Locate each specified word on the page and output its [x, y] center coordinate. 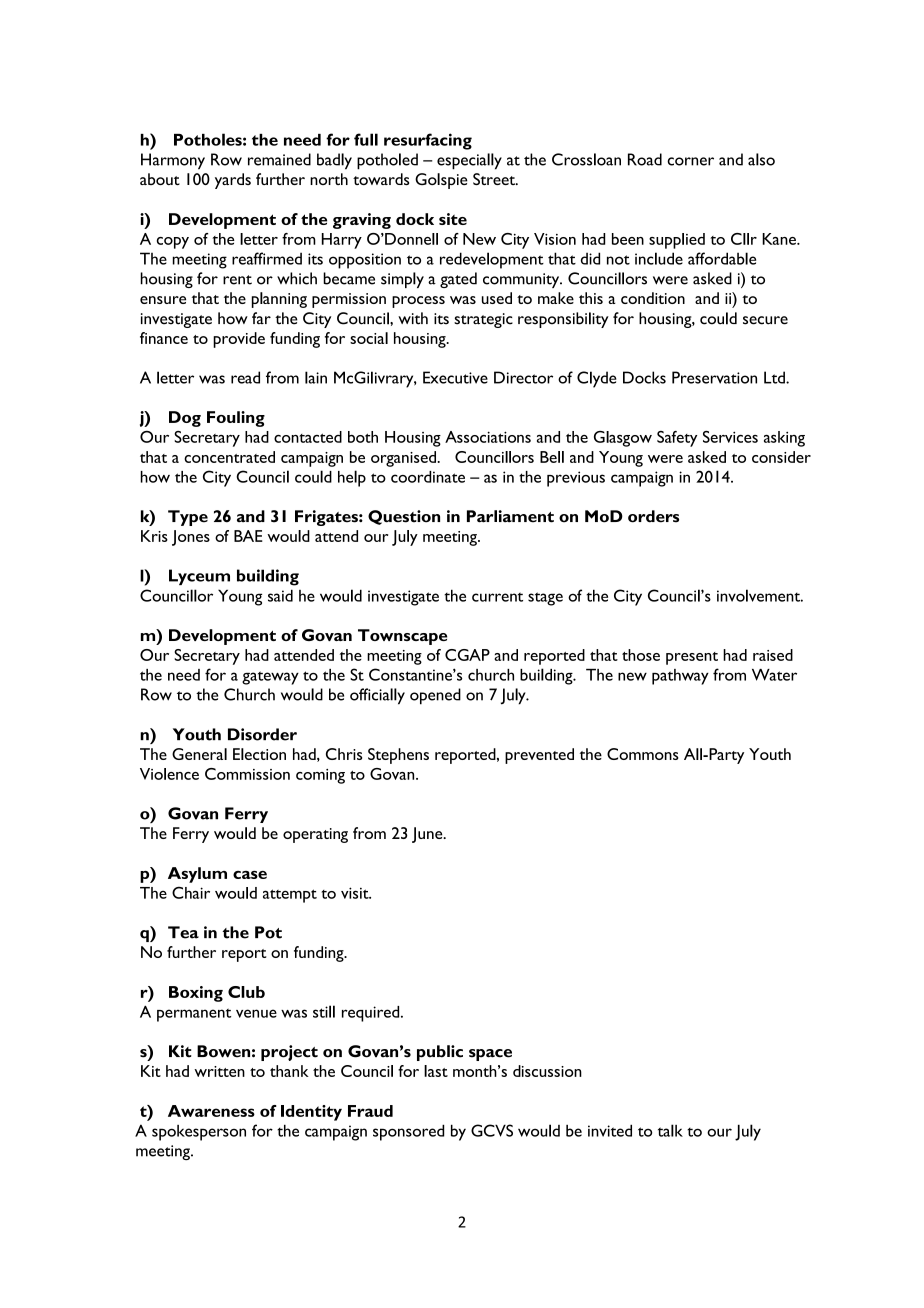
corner [690, 161]
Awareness [211, 1111]
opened [435, 696]
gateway [270, 678]
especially [469, 161]
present [692, 658]
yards [233, 181]
